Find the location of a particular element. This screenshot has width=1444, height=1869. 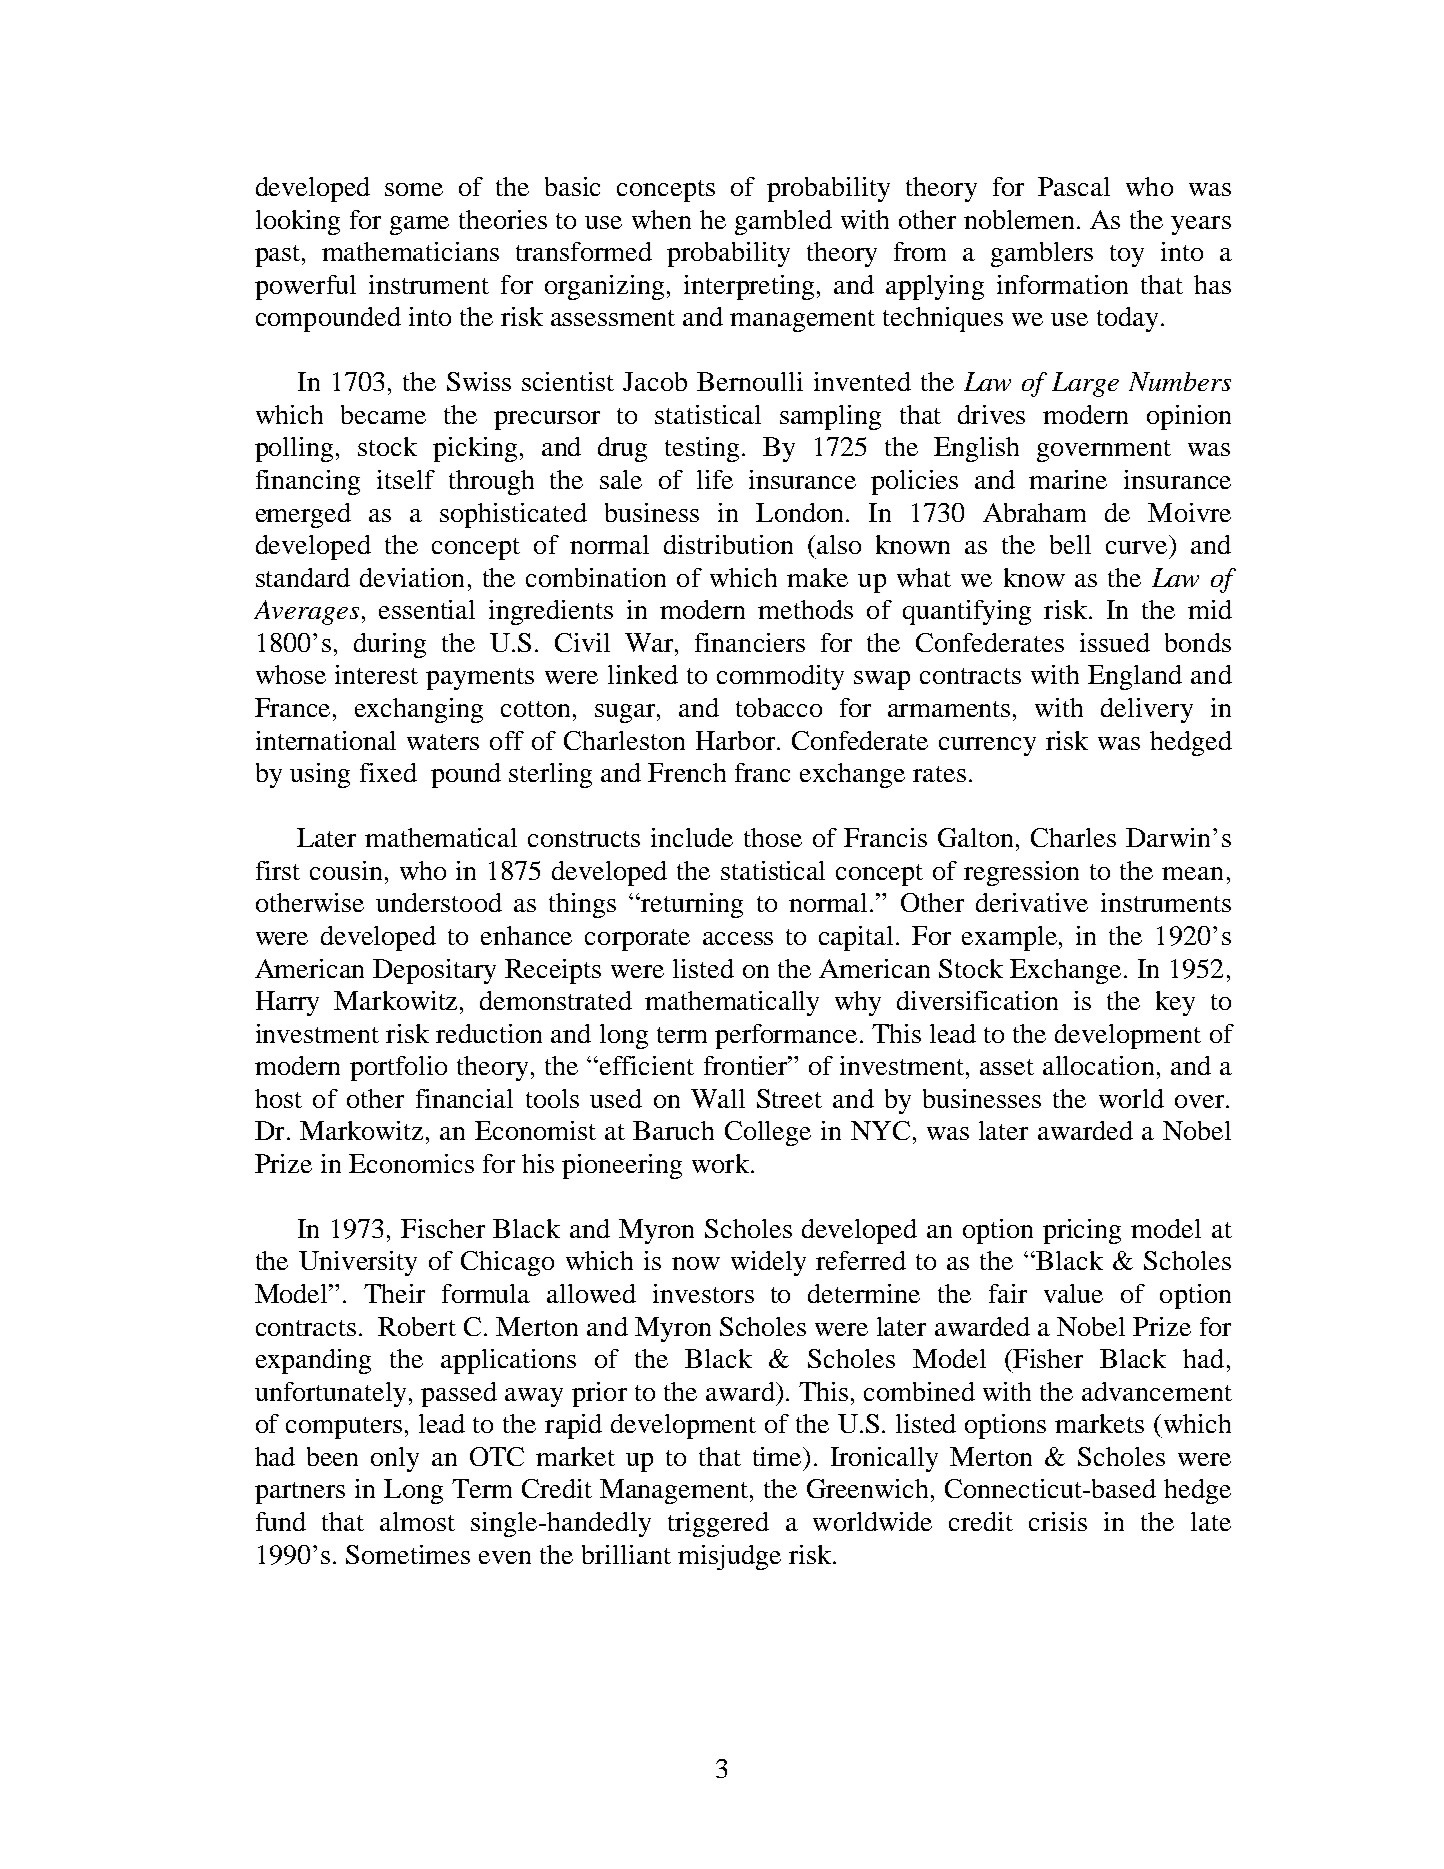

almost is located at coordinates (417, 1521).
